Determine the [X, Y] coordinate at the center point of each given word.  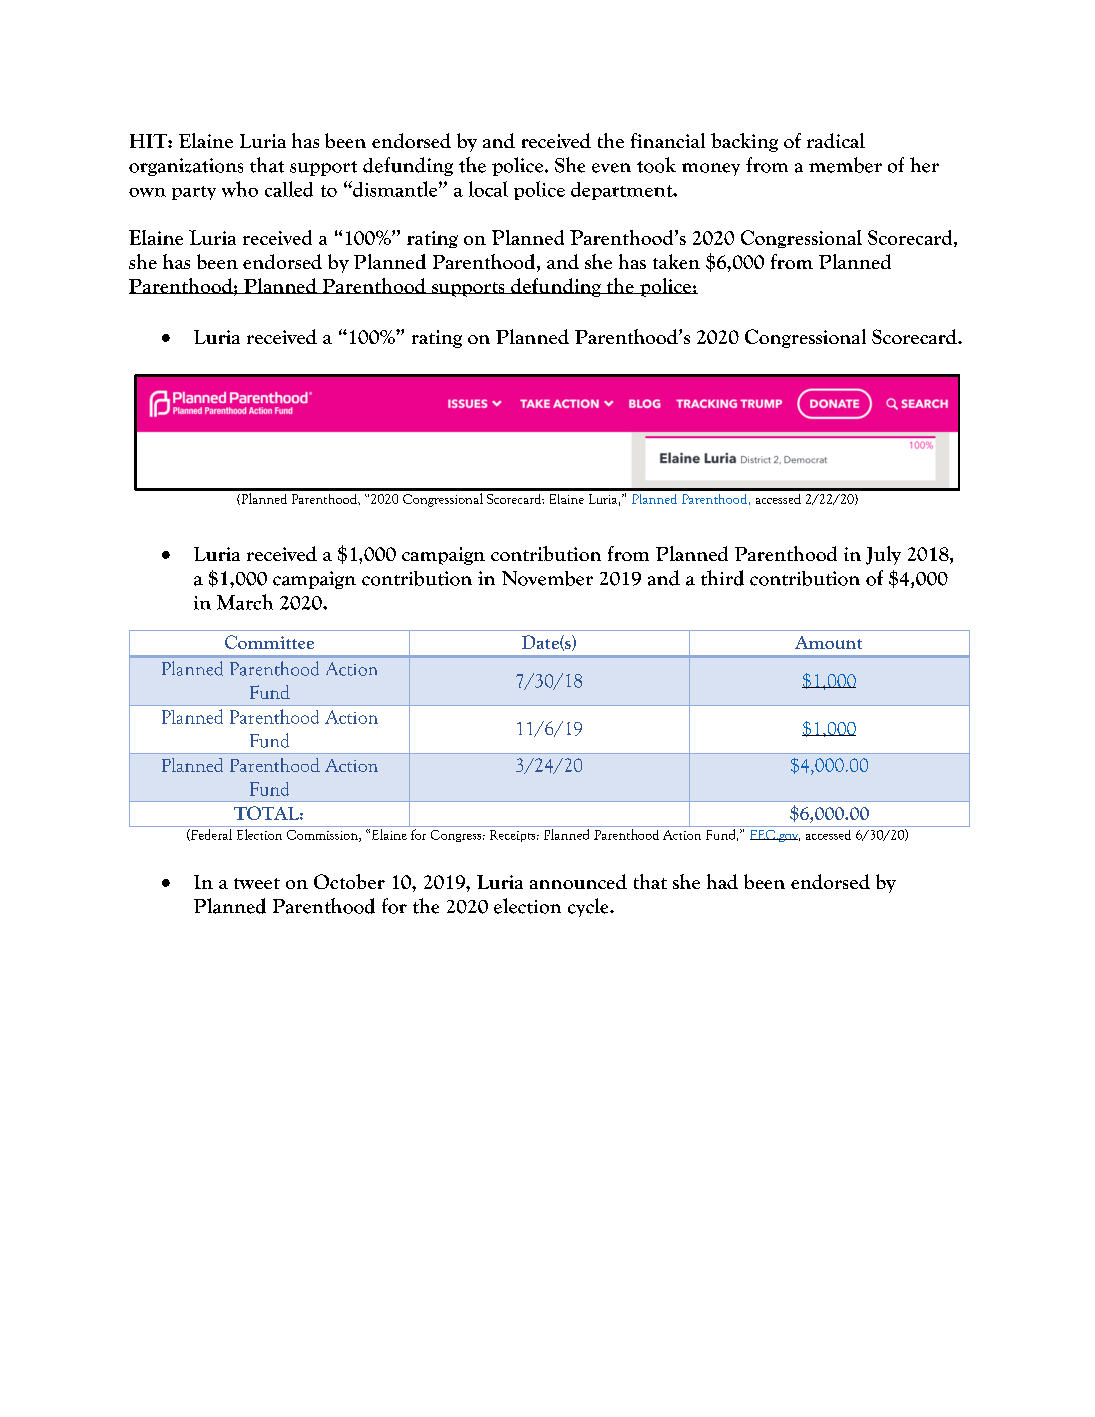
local [488, 189]
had [722, 881]
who [240, 189]
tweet [257, 883]
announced [578, 881]
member [845, 165]
